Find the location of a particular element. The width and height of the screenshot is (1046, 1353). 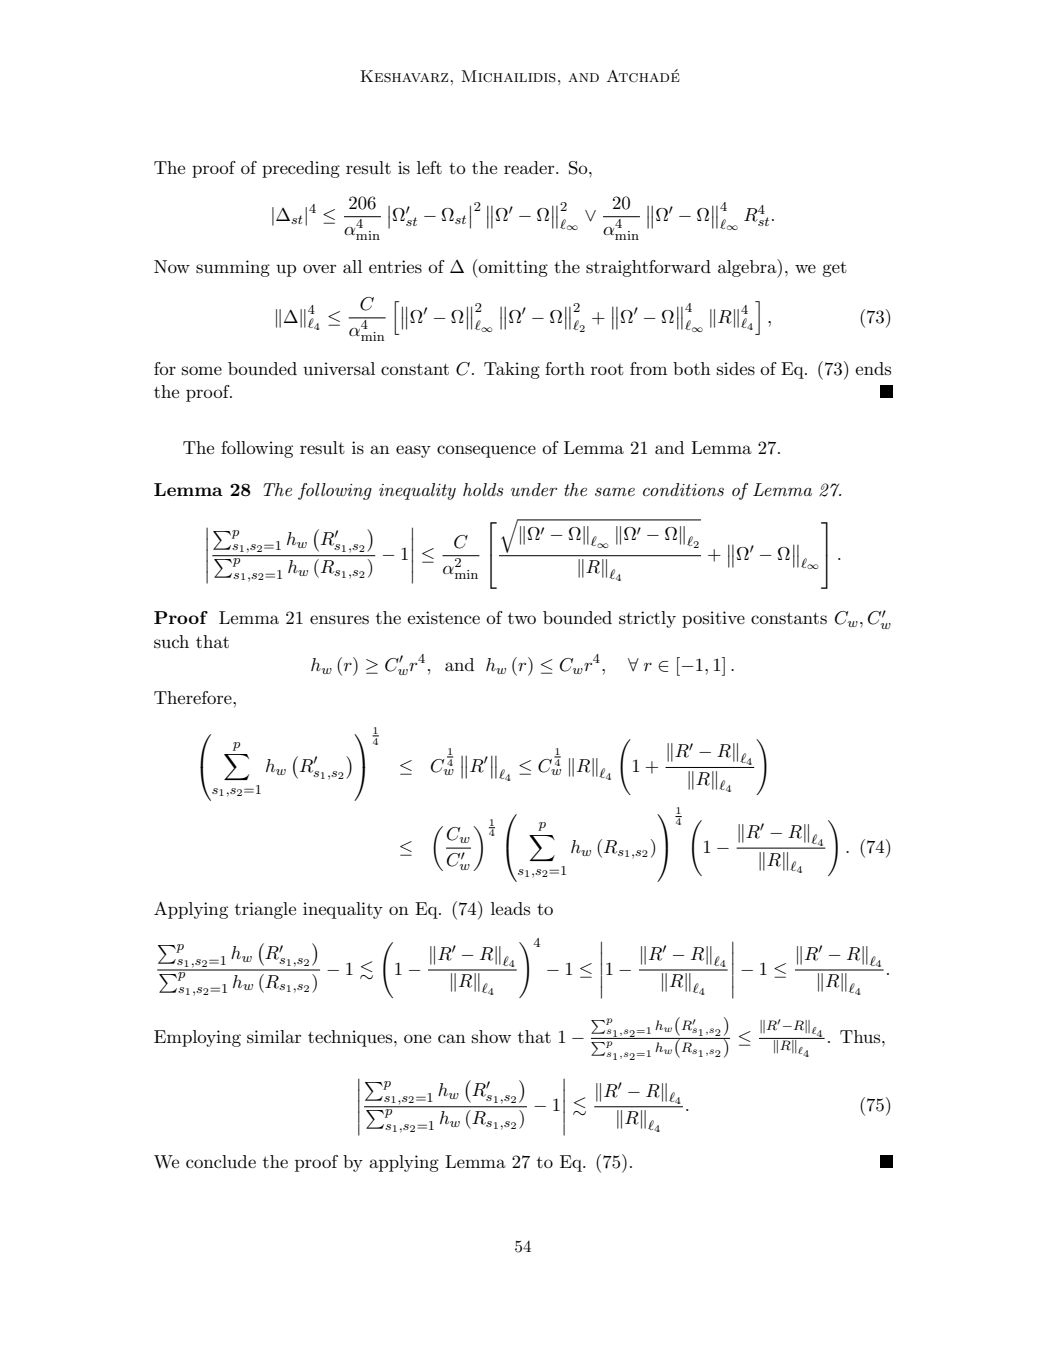

conclude is located at coordinates (221, 1161).
